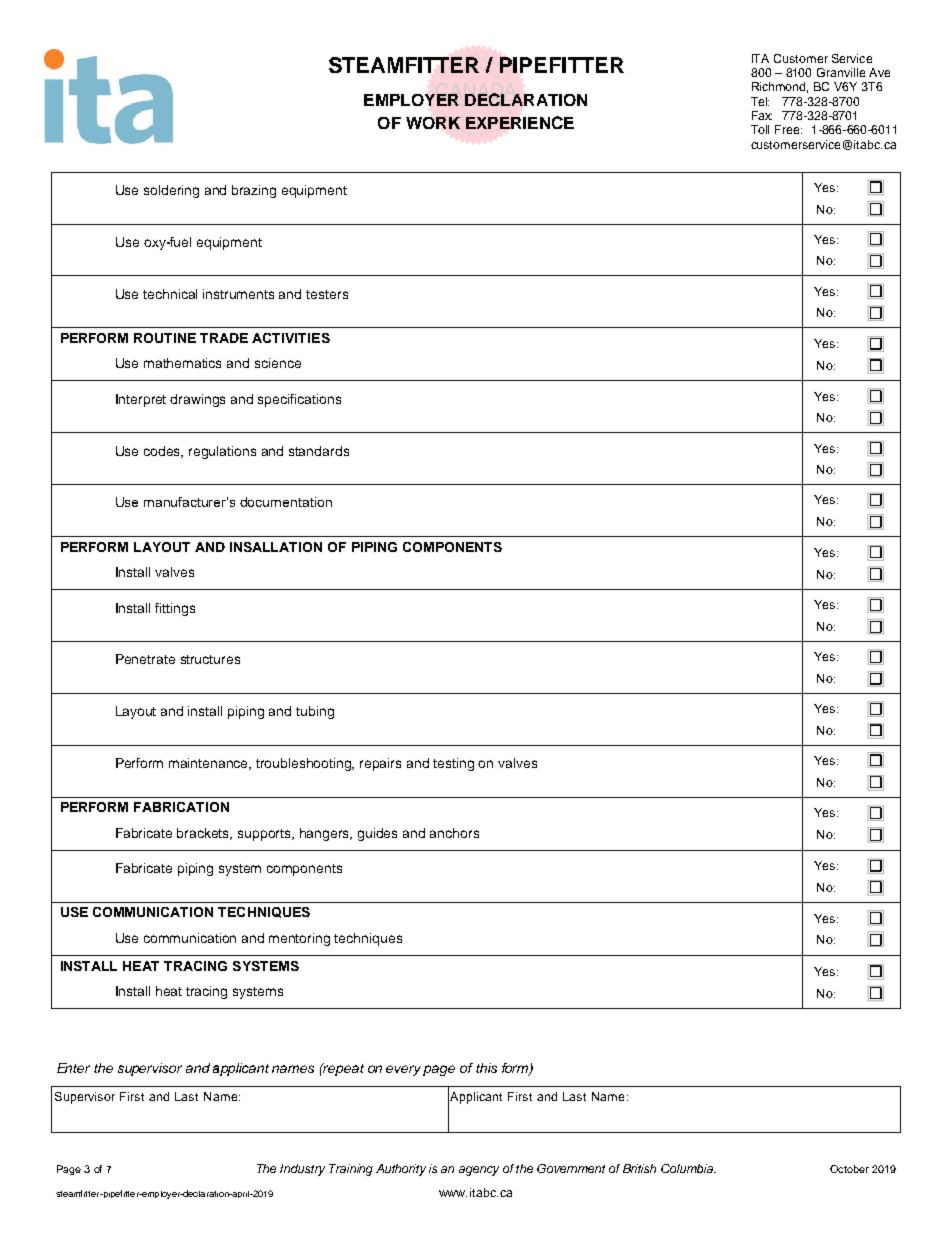 This screenshot has width=952, height=1233. Describe the element at coordinates (319, 451) in the screenshot. I see `standards` at that location.
